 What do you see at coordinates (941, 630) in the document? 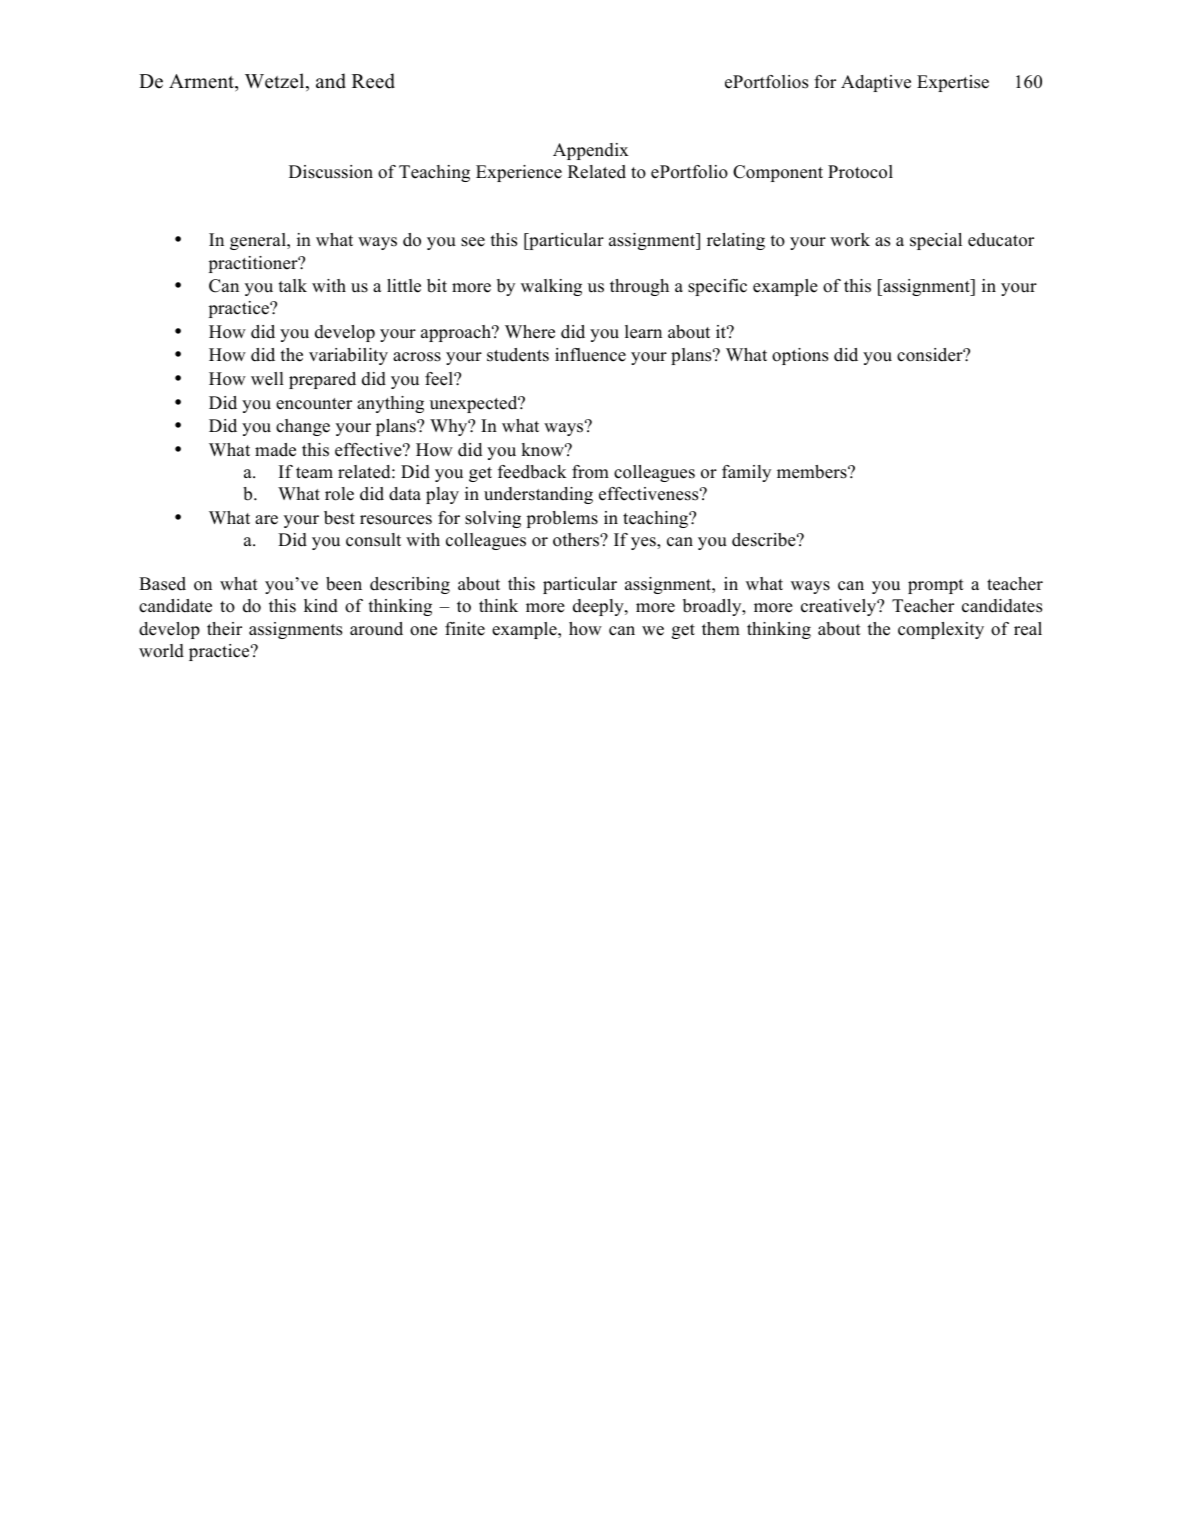
I see `complexity` at bounding box center [941, 630].
